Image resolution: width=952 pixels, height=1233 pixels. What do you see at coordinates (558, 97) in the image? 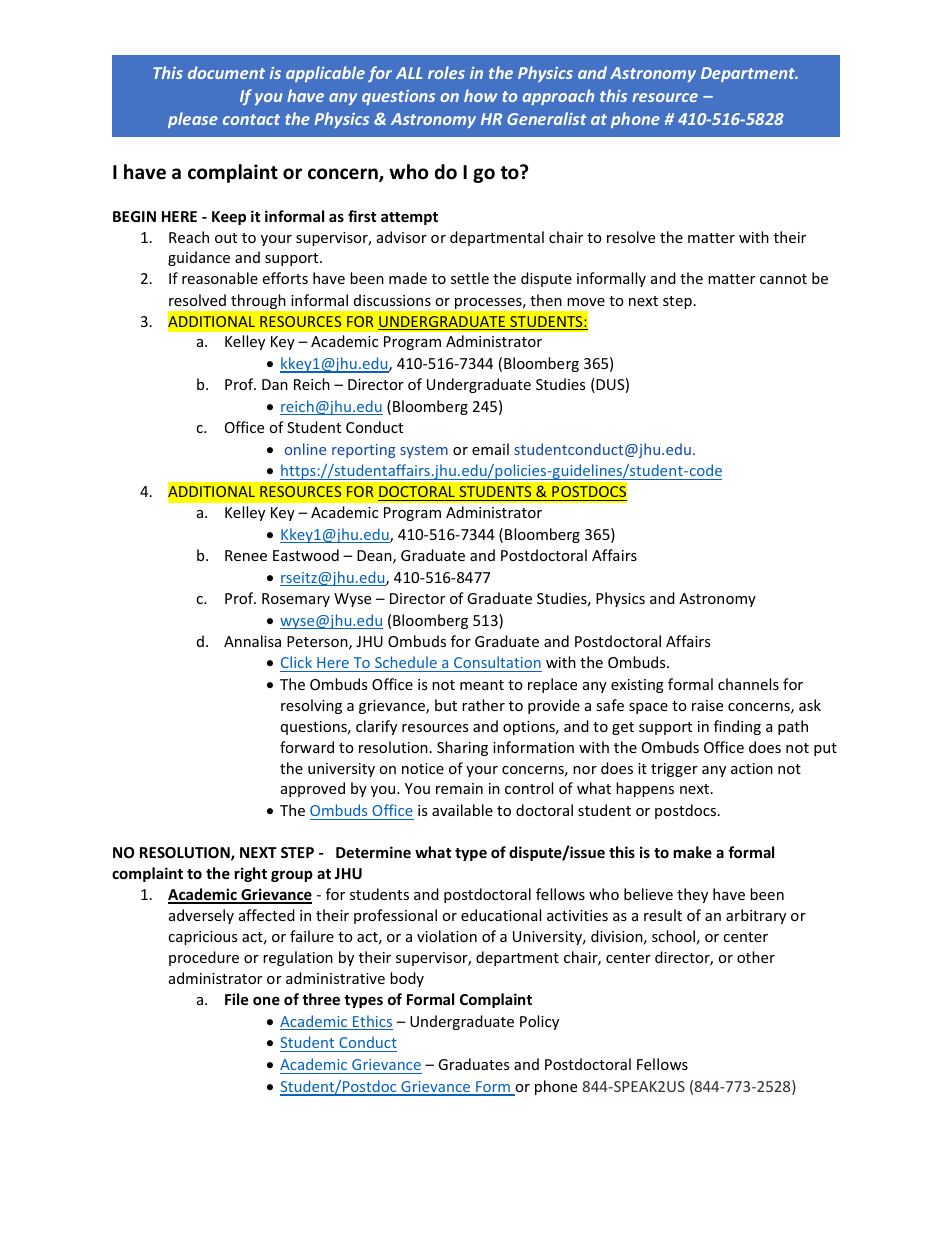
I see `approach` at bounding box center [558, 97].
